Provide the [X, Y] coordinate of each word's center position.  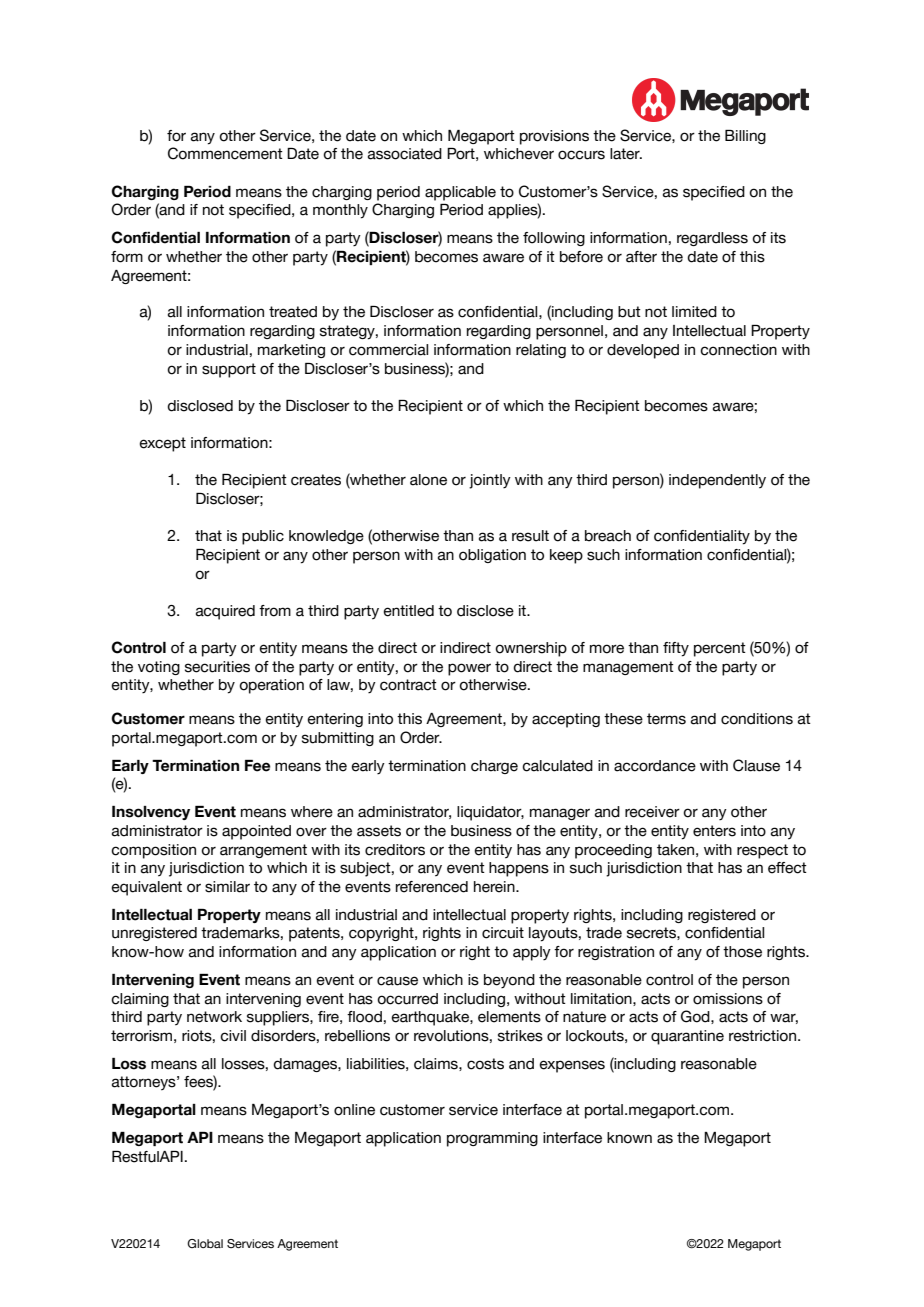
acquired [225, 612]
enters [714, 831]
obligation [492, 556]
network [214, 1017]
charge [494, 767]
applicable [460, 193]
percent [720, 649]
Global [205, 1243]
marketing [291, 351]
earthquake [431, 1018]
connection [738, 350]
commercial [388, 350]
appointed [256, 832]
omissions [728, 999]
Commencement [225, 153]
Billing [745, 137]
